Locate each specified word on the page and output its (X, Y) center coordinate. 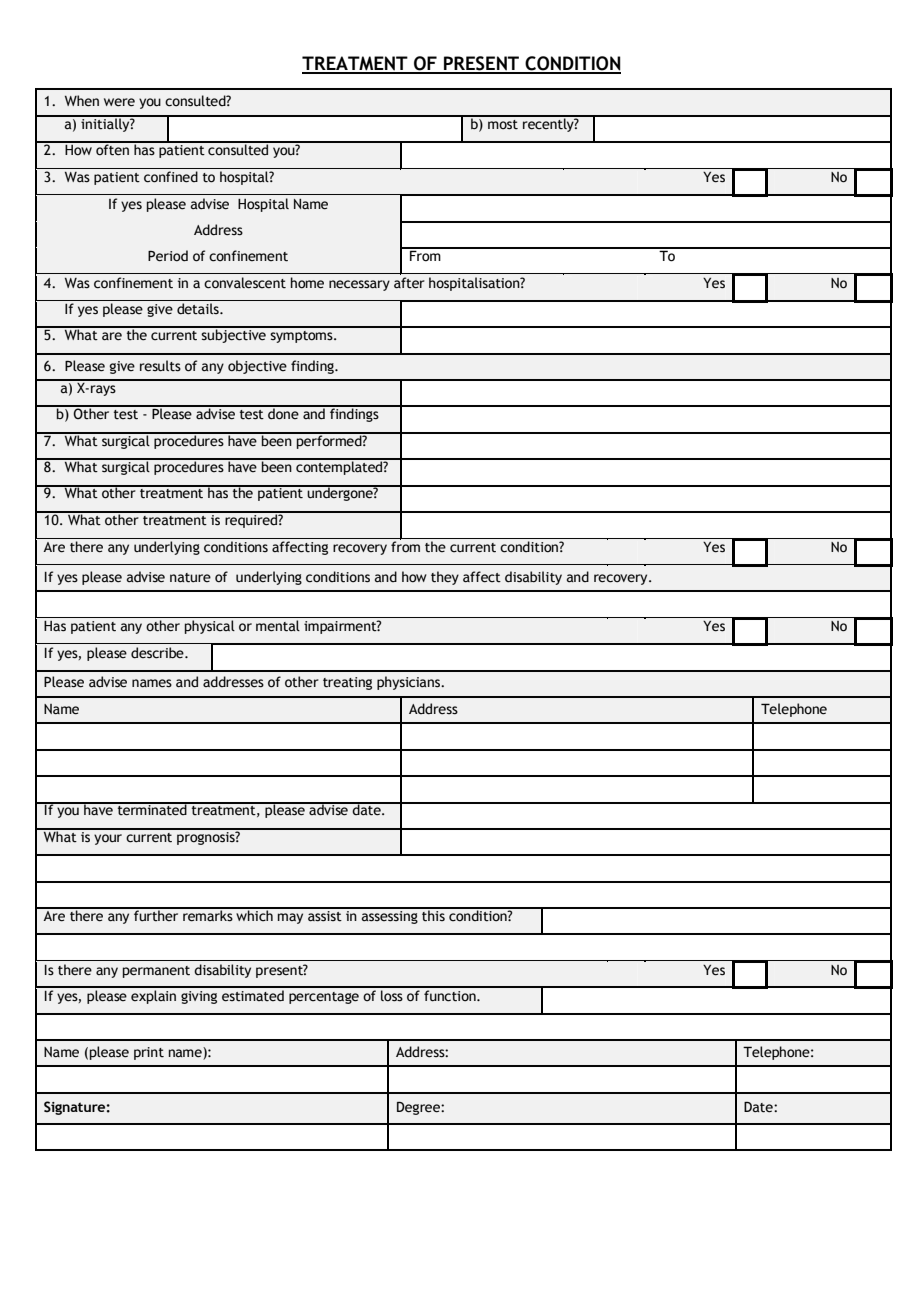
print (149, 1053)
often (112, 149)
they (445, 578)
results (160, 366)
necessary (359, 285)
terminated (152, 809)
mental (278, 626)
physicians (410, 683)
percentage (324, 998)
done (283, 413)
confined (171, 177)
